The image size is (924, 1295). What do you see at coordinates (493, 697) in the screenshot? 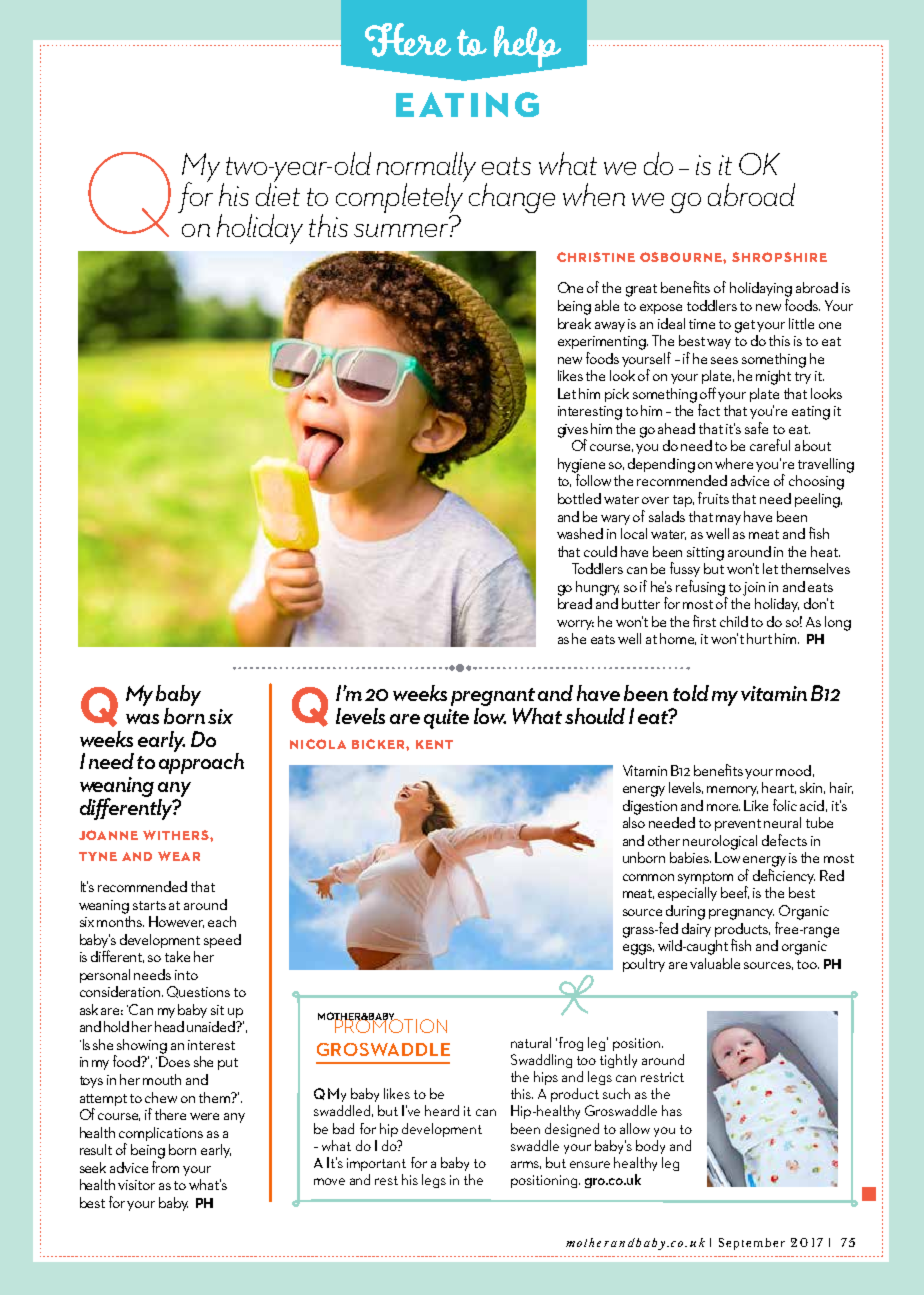
I see `pregnant` at bounding box center [493, 697].
